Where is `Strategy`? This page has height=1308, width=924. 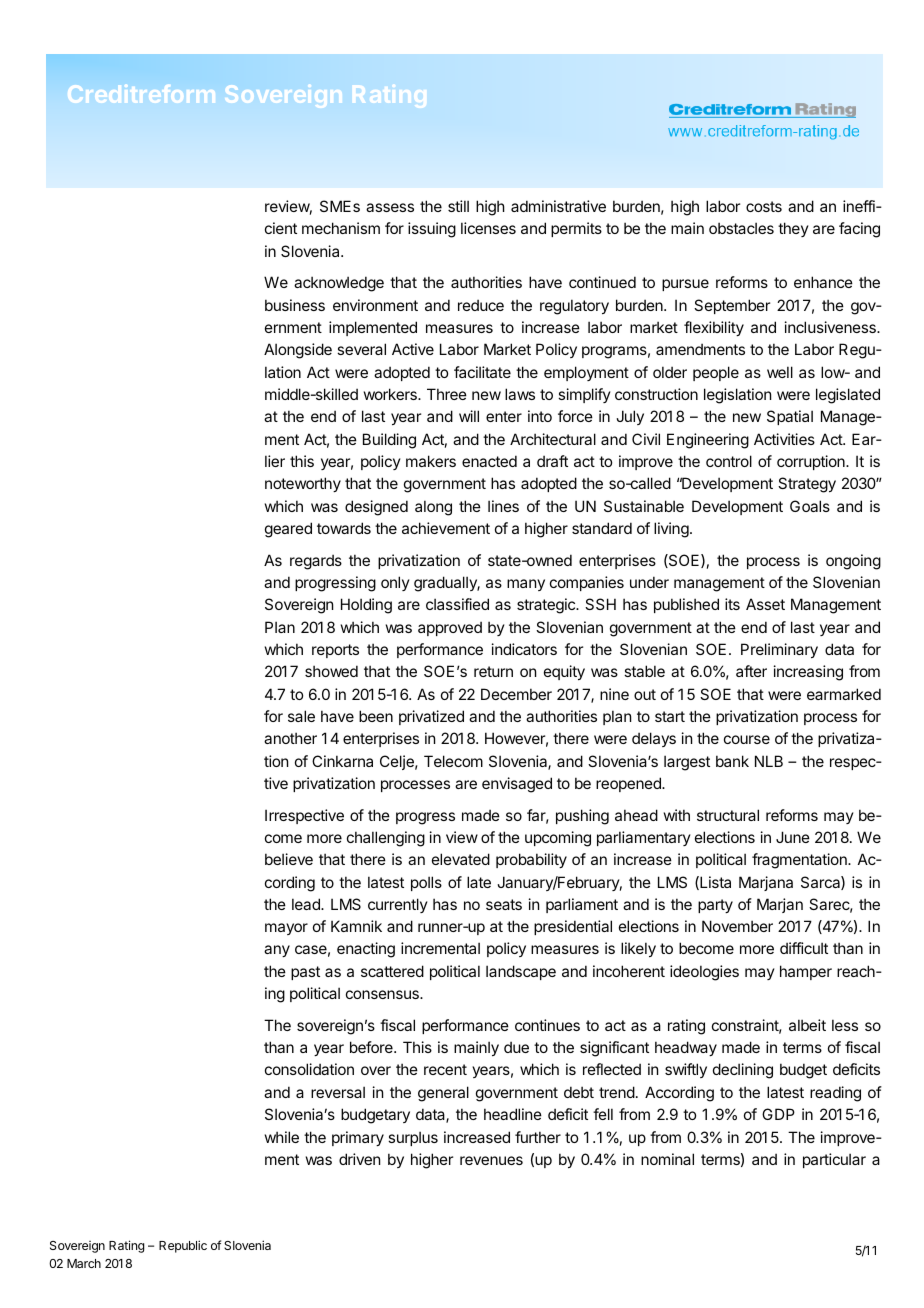
Strategy is located at coordinates (807, 485).
